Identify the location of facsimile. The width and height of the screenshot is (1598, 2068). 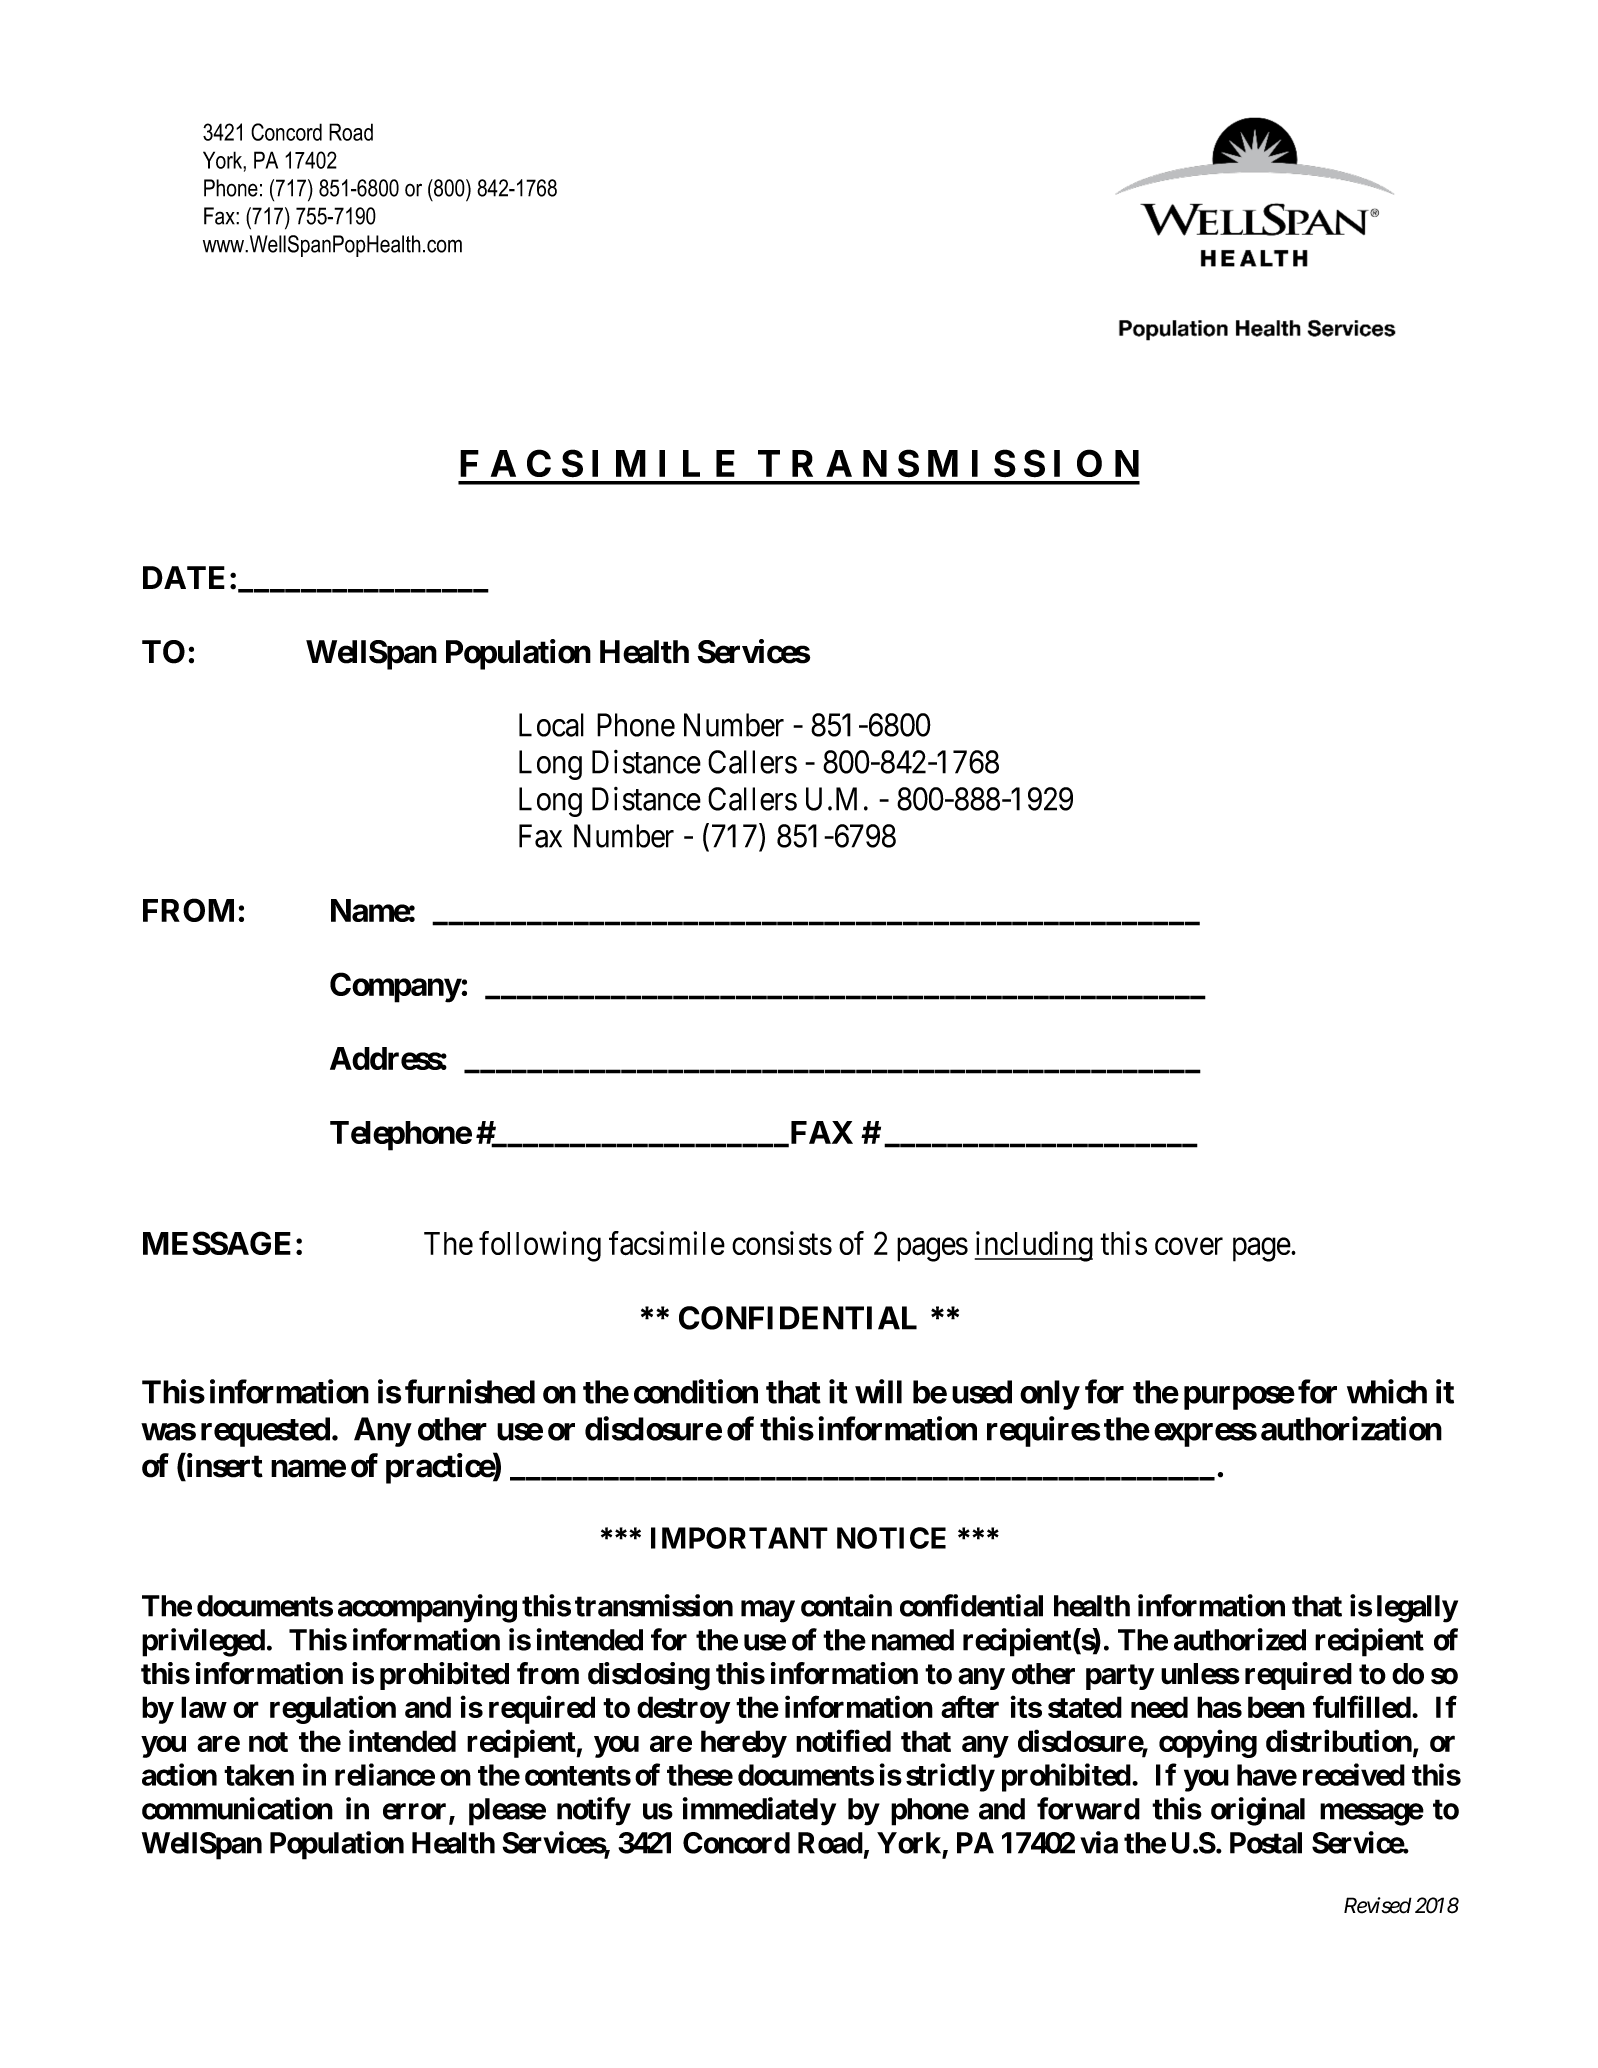
(667, 1243).
